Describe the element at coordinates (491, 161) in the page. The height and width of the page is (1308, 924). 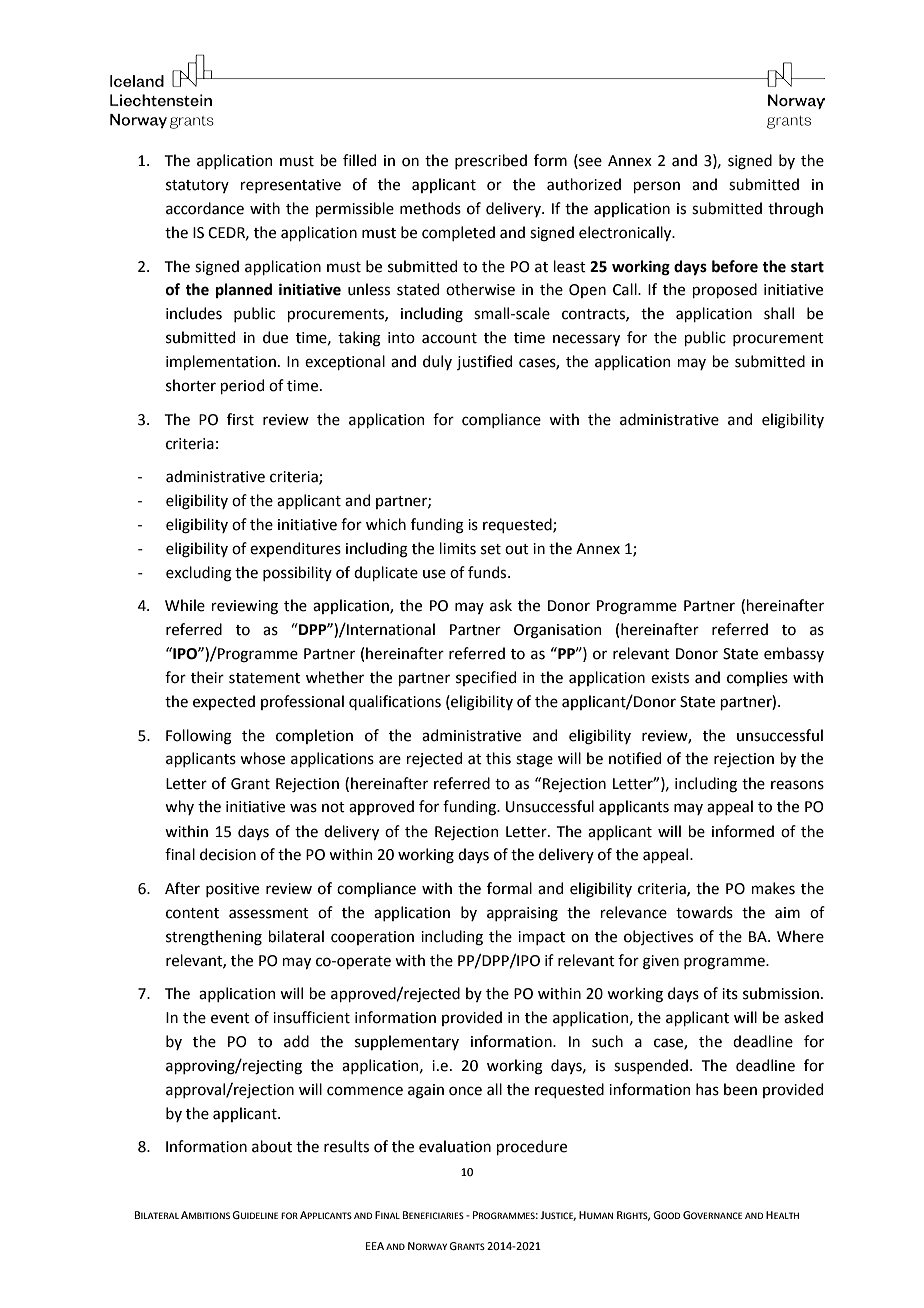
I see `prescribed` at that location.
